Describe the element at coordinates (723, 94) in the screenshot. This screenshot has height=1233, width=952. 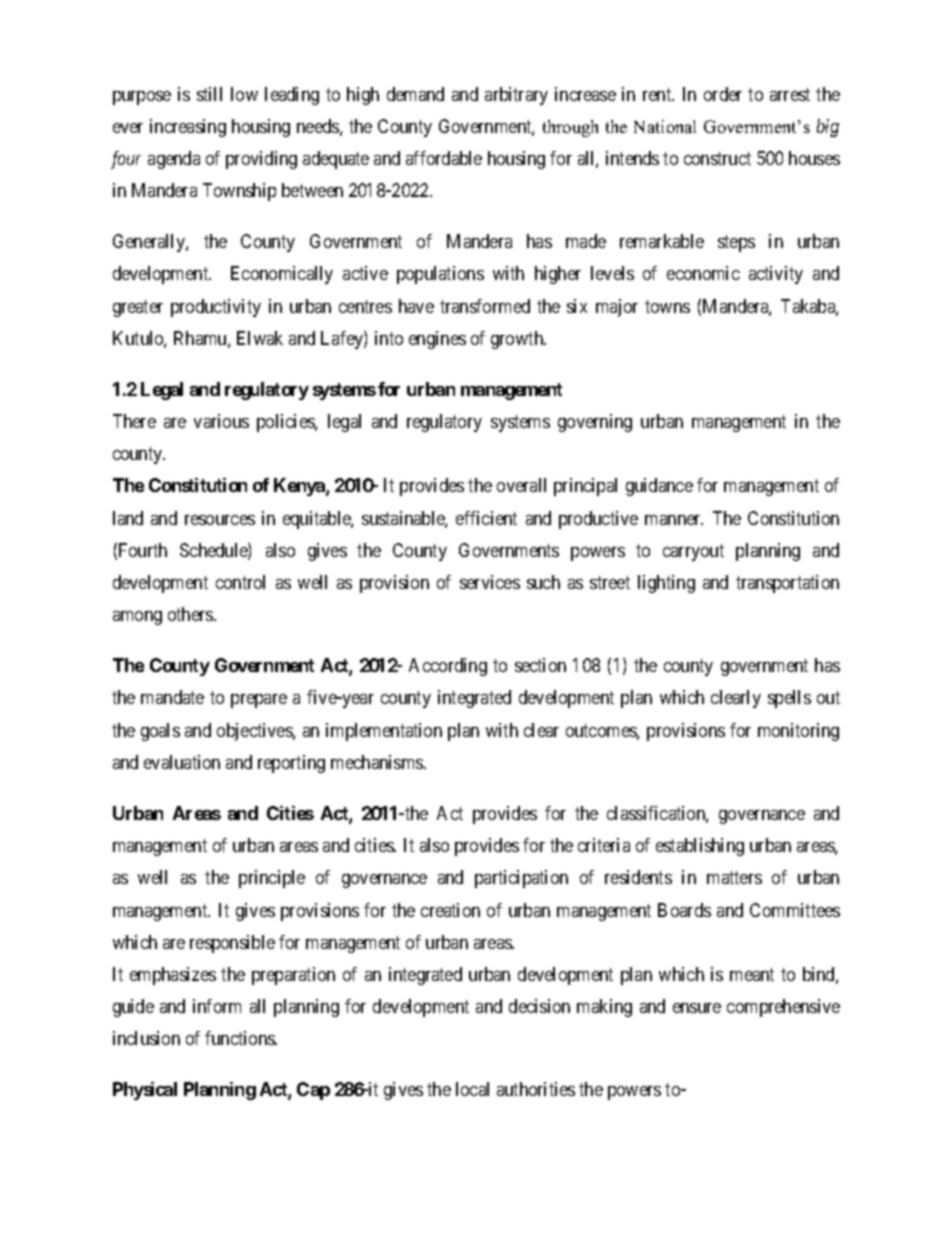
I see `order` at that location.
